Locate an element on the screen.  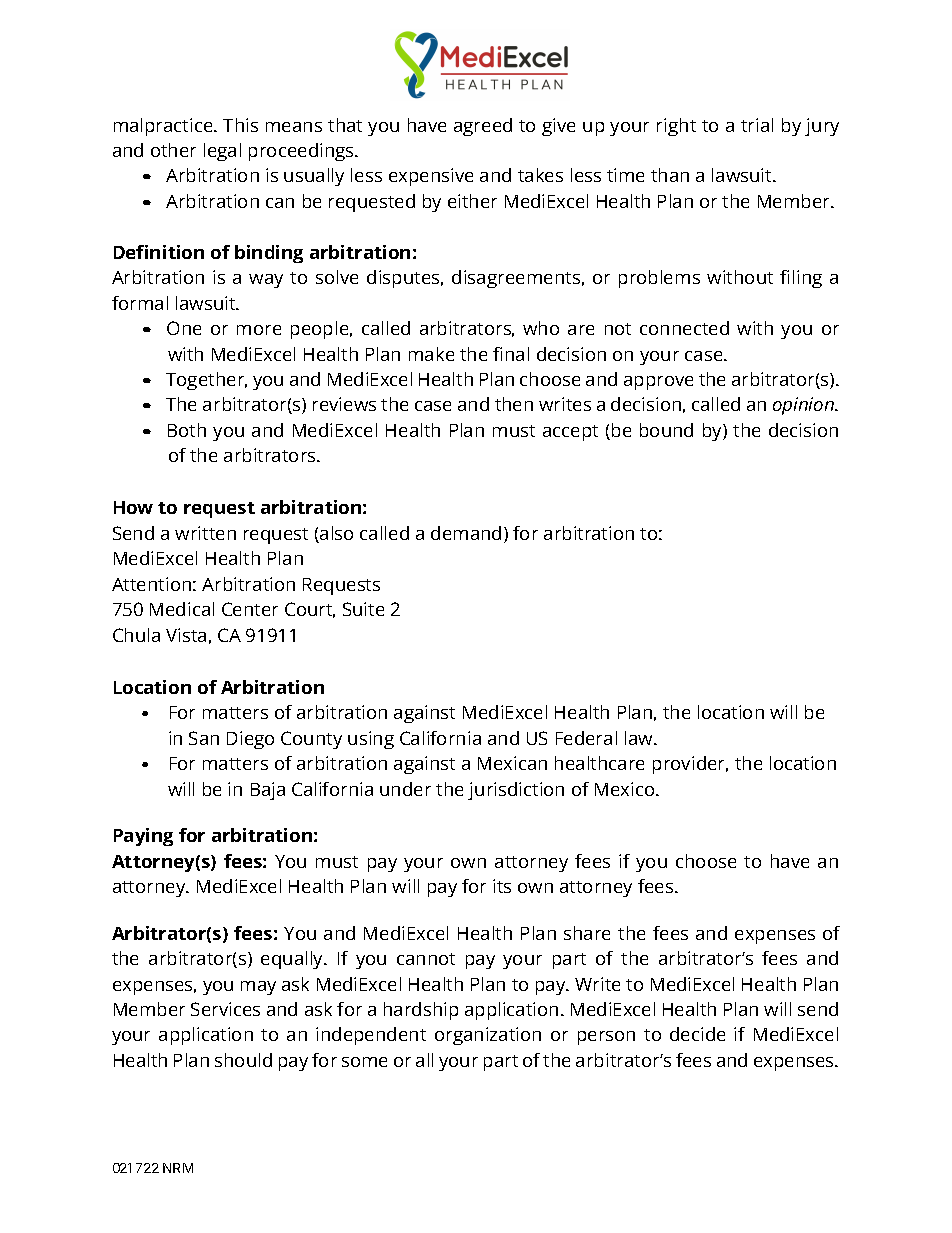
Mexican is located at coordinates (512, 763).
